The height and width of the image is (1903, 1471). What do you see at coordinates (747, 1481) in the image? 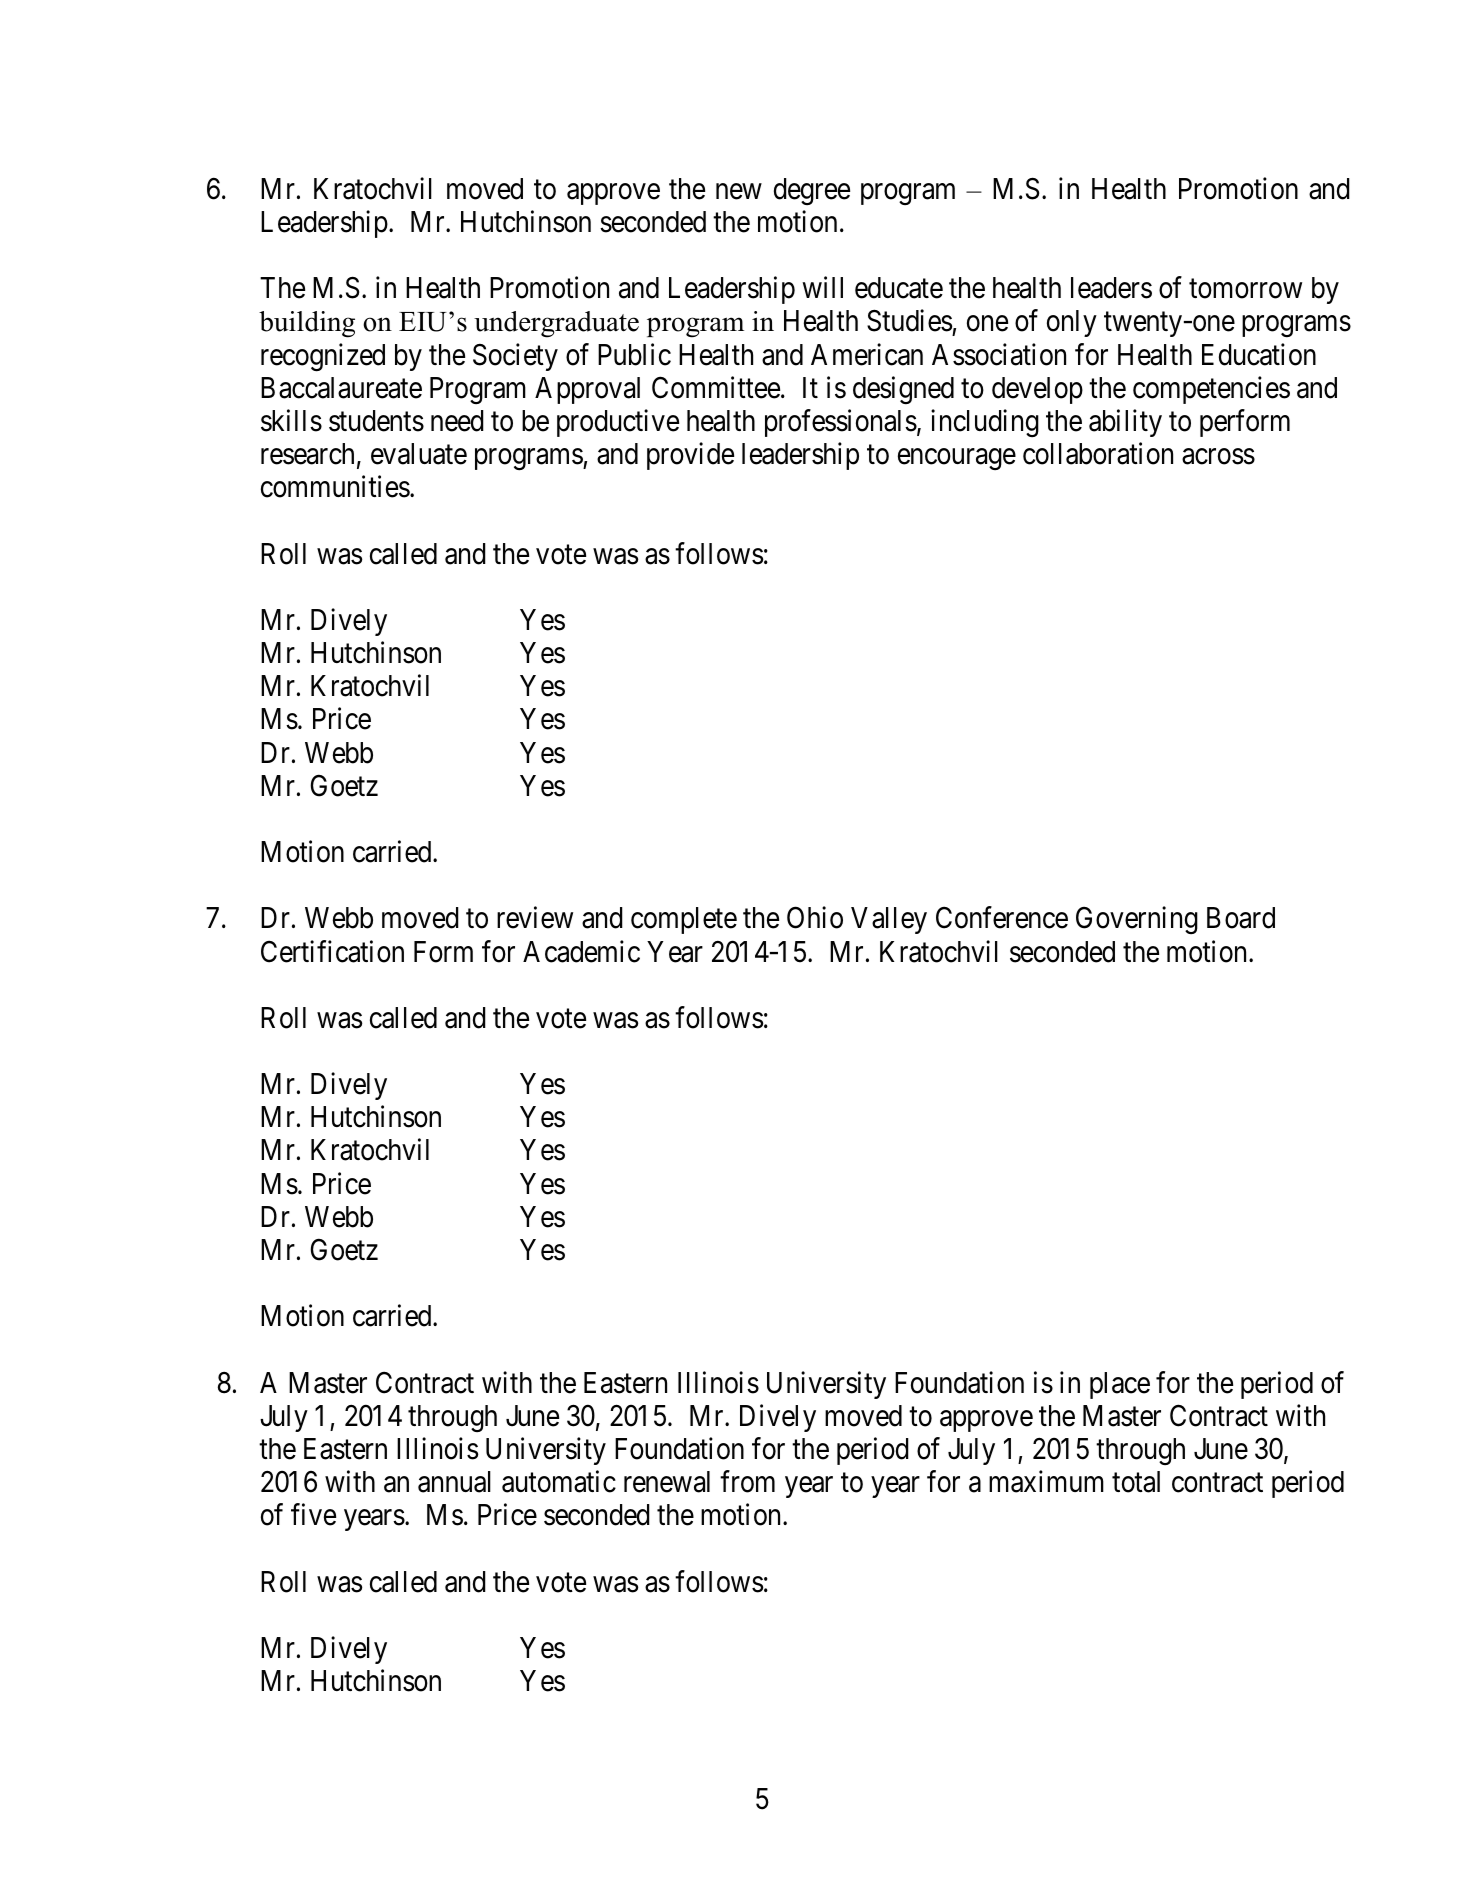
I see `from` at bounding box center [747, 1481].
